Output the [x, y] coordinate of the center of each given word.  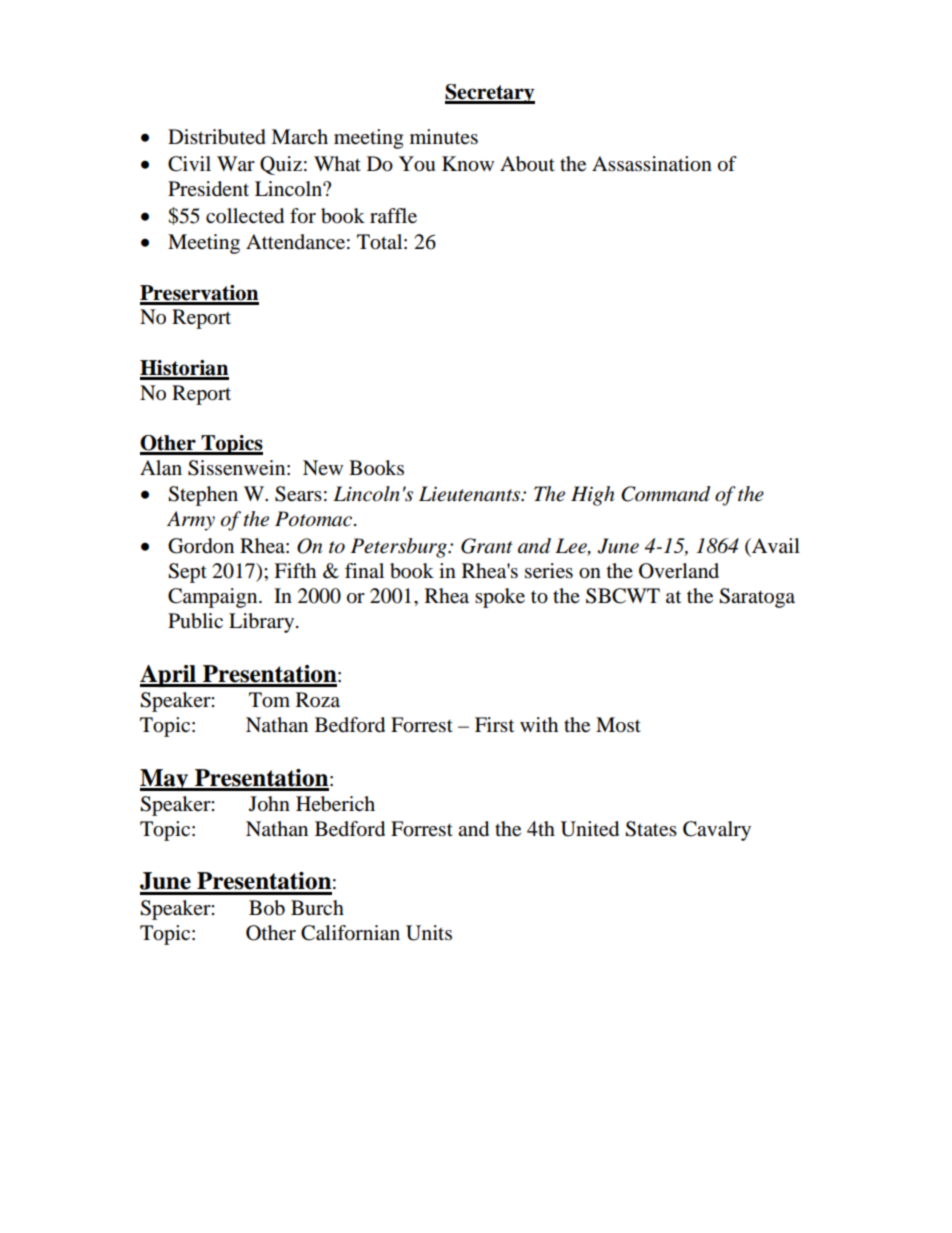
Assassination [652, 164]
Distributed [217, 137]
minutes [444, 137]
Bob [267, 908]
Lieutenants [470, 494]
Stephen [203, 496]
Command [665, 494]
